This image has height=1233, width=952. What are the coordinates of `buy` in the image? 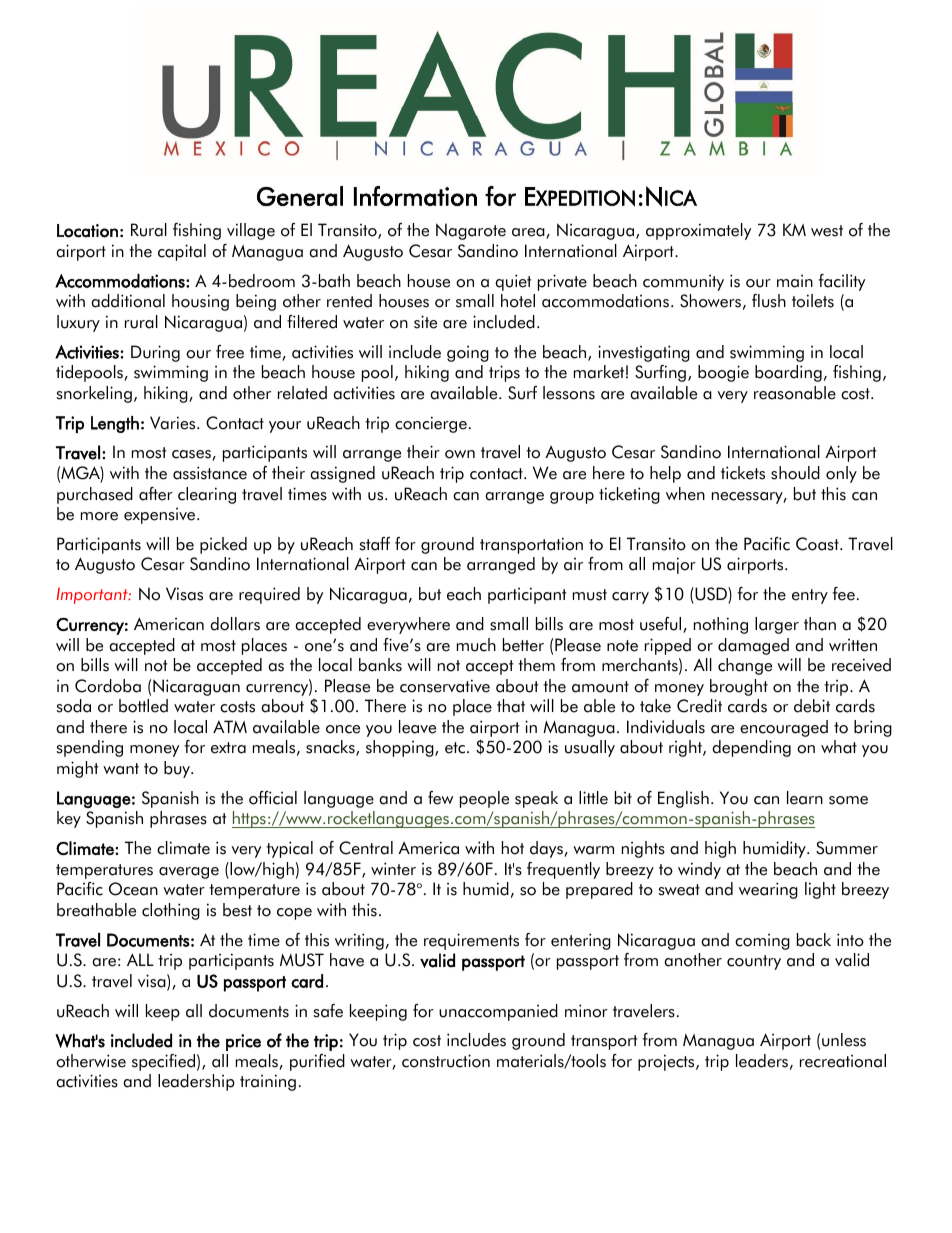 It's located at (178, 769).
